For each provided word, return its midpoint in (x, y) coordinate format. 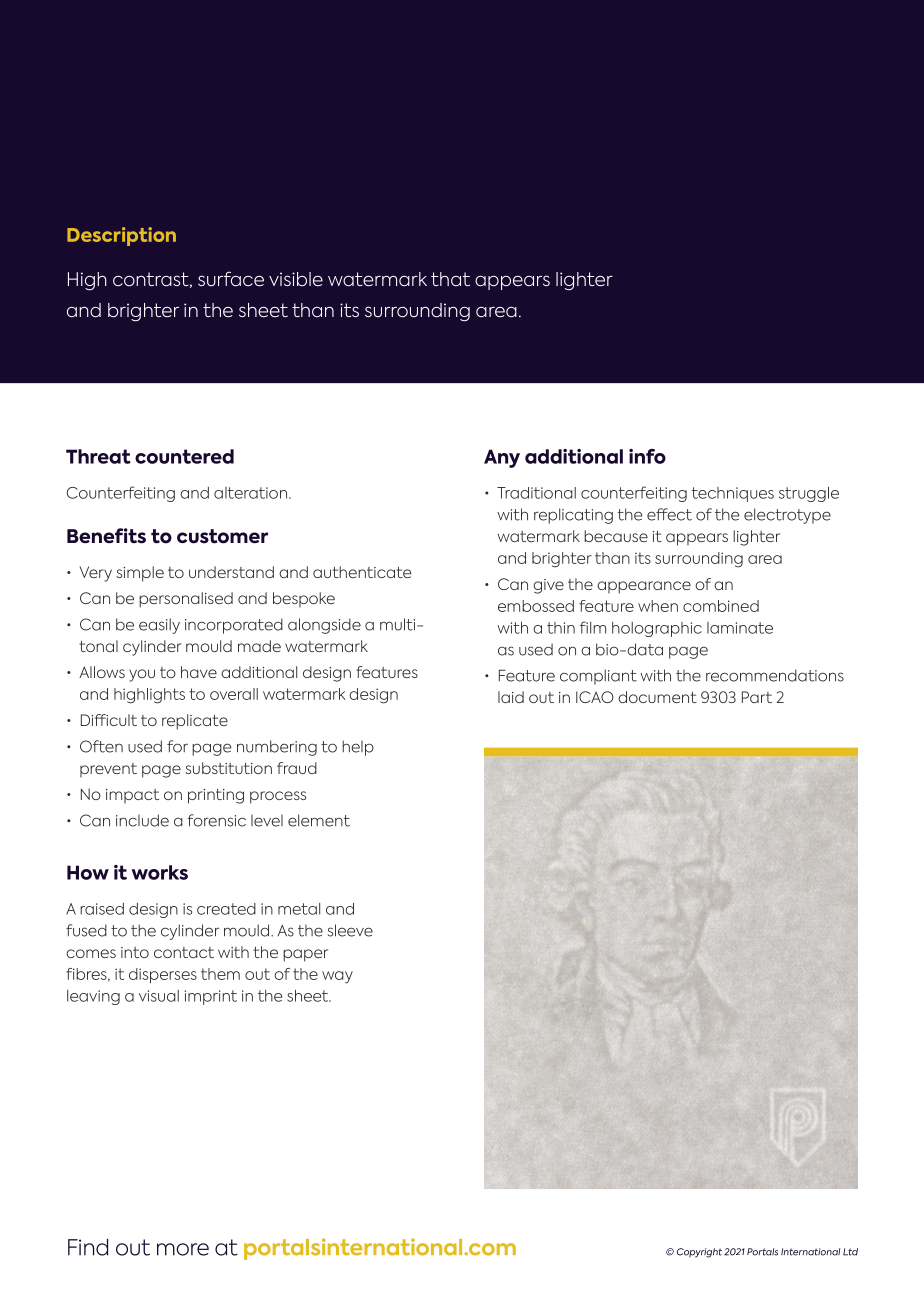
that (450, 279)
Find (88, 1247)
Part (757, 697)
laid (511, 697)
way (337, 977)
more (183, 1249)
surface (231, 279)
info (647, 456)
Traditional (536, 493)
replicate (195, 722)
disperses (163, 975)
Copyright (699, 1253)
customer (222, 536)
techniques (732, 494)
